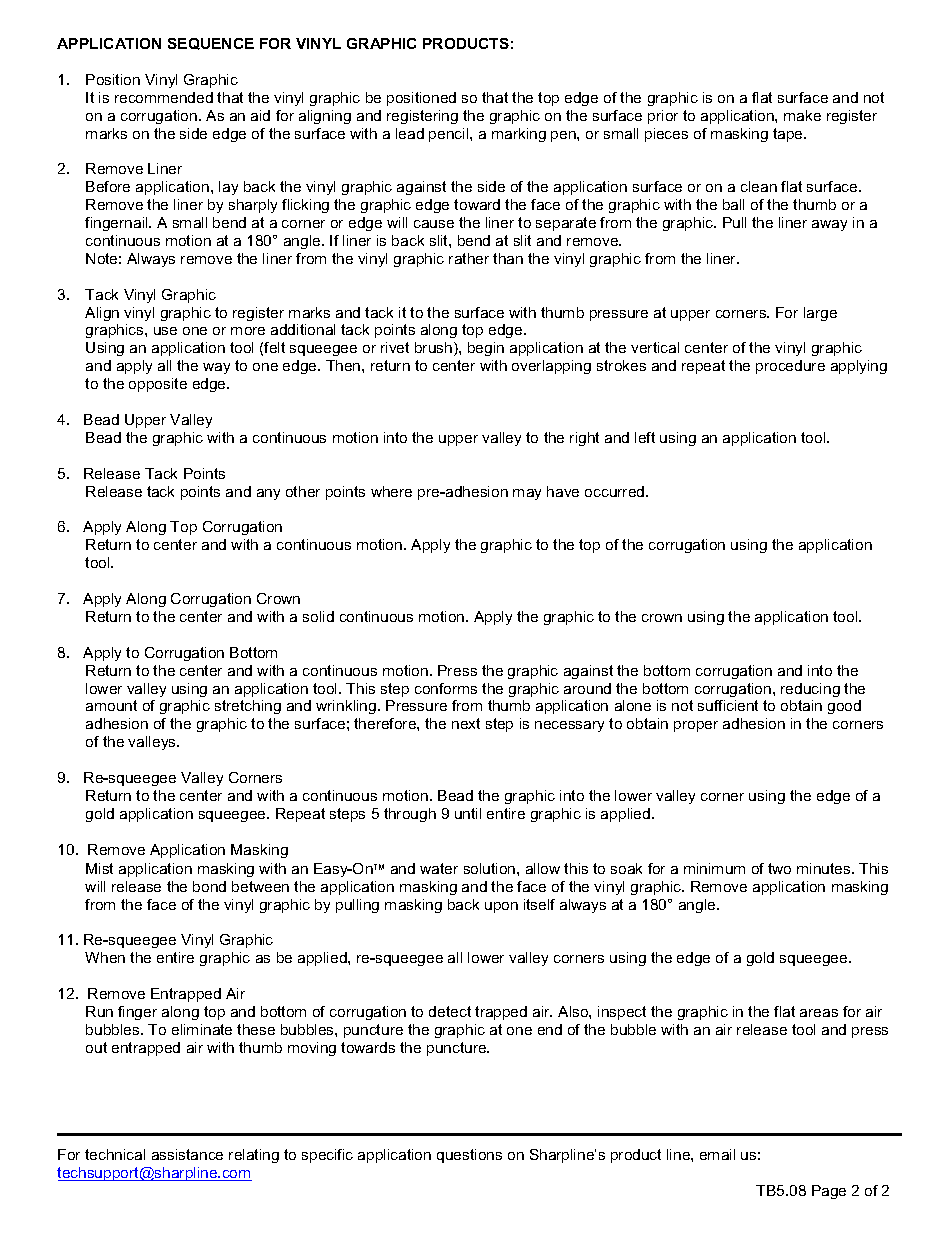 The image size is (952, 1233). I want to click on opposite, so click(158, 385).
